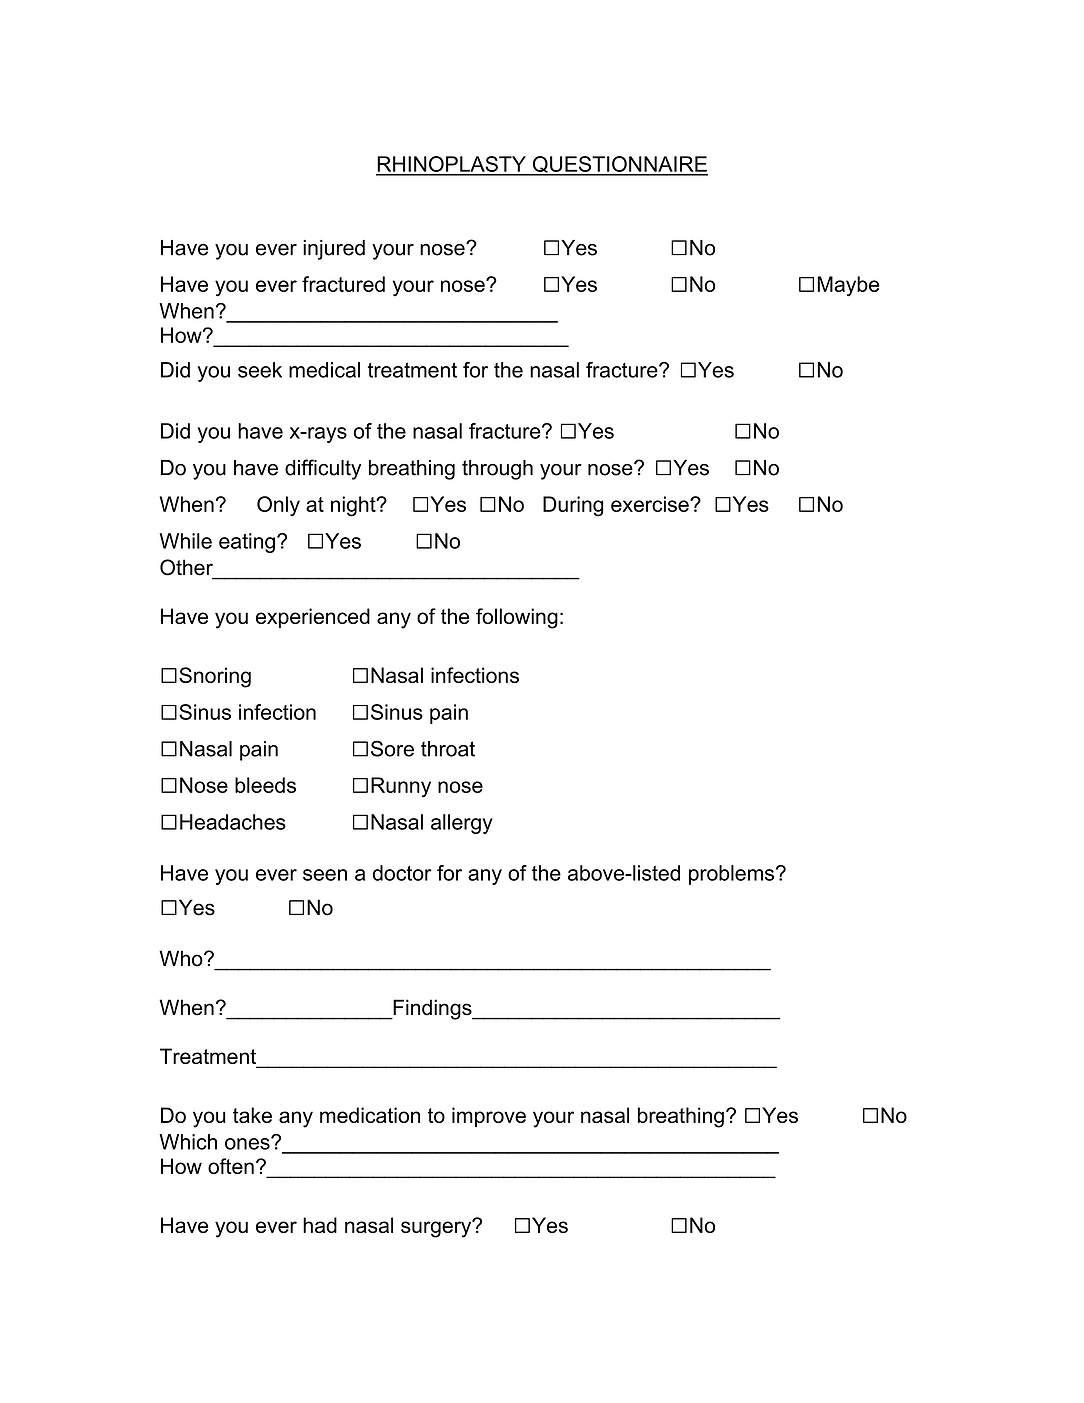  Describe the element at coordinates (651, 504) in the screenshot. I see `exercise` at that location.
